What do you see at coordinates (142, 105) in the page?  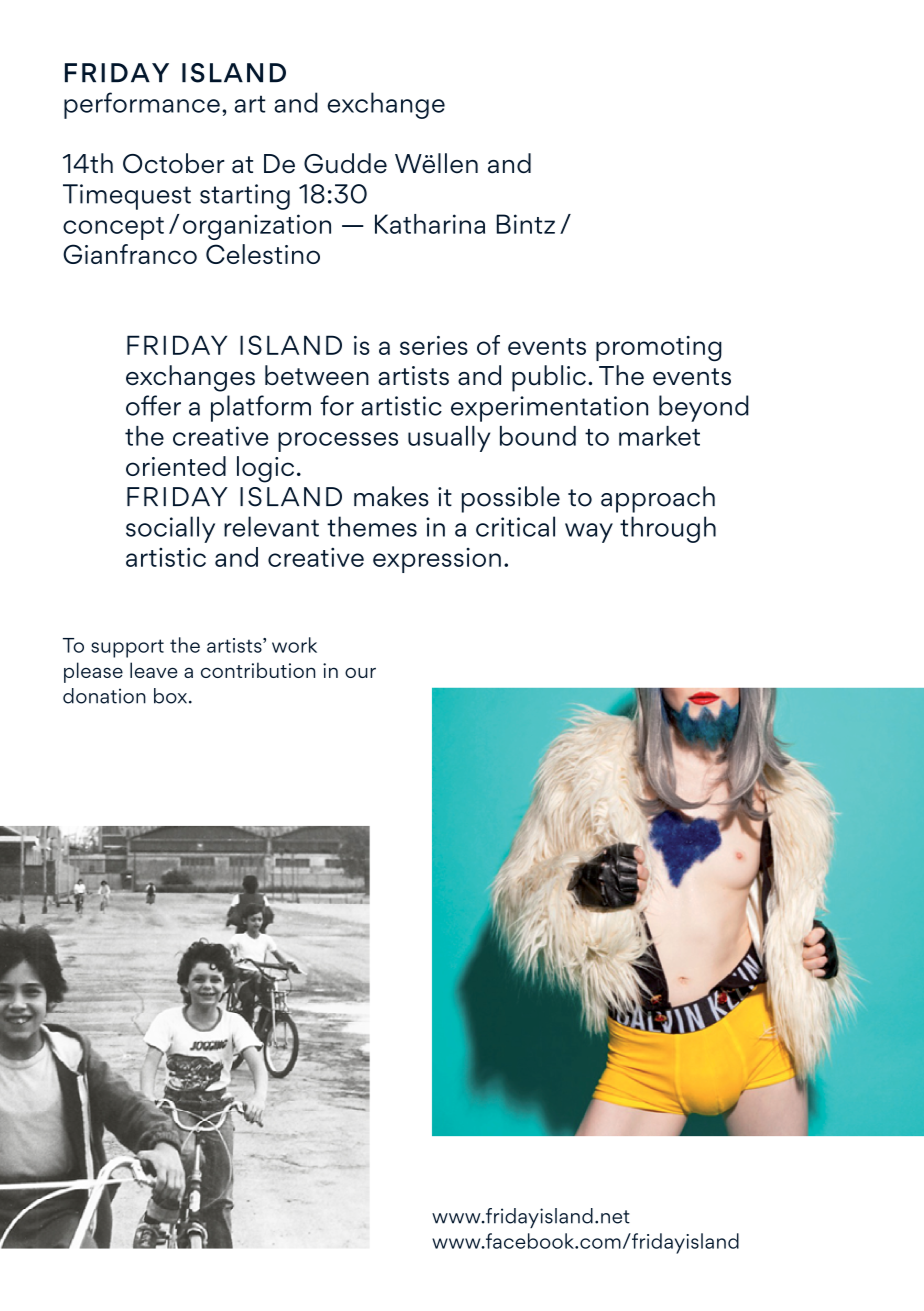 I see `performance` at bounding box center [142, 105].
